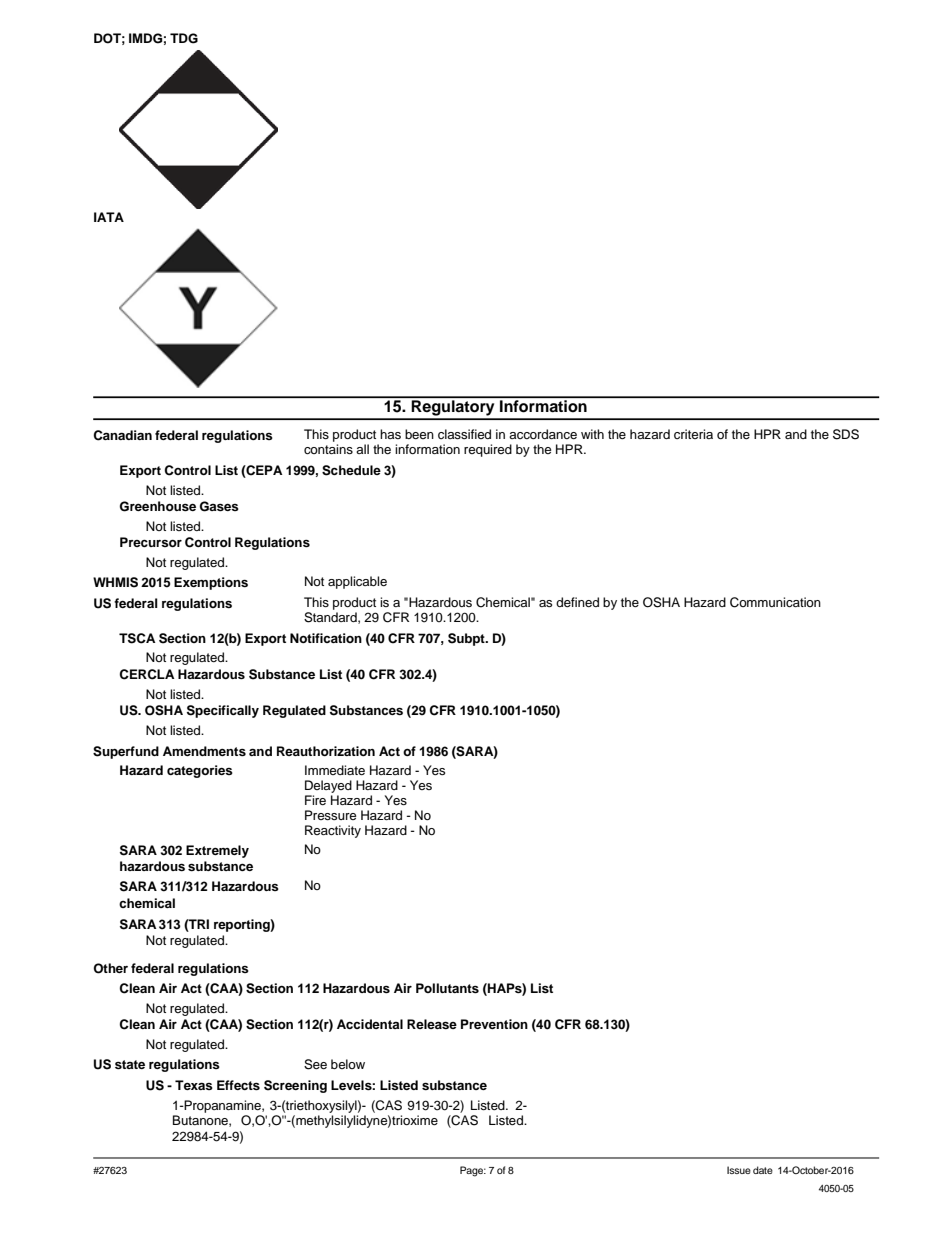  What do you see at coordinates (109, 217) in the image?
I see `IATA` at bounding box center [109, 217].
